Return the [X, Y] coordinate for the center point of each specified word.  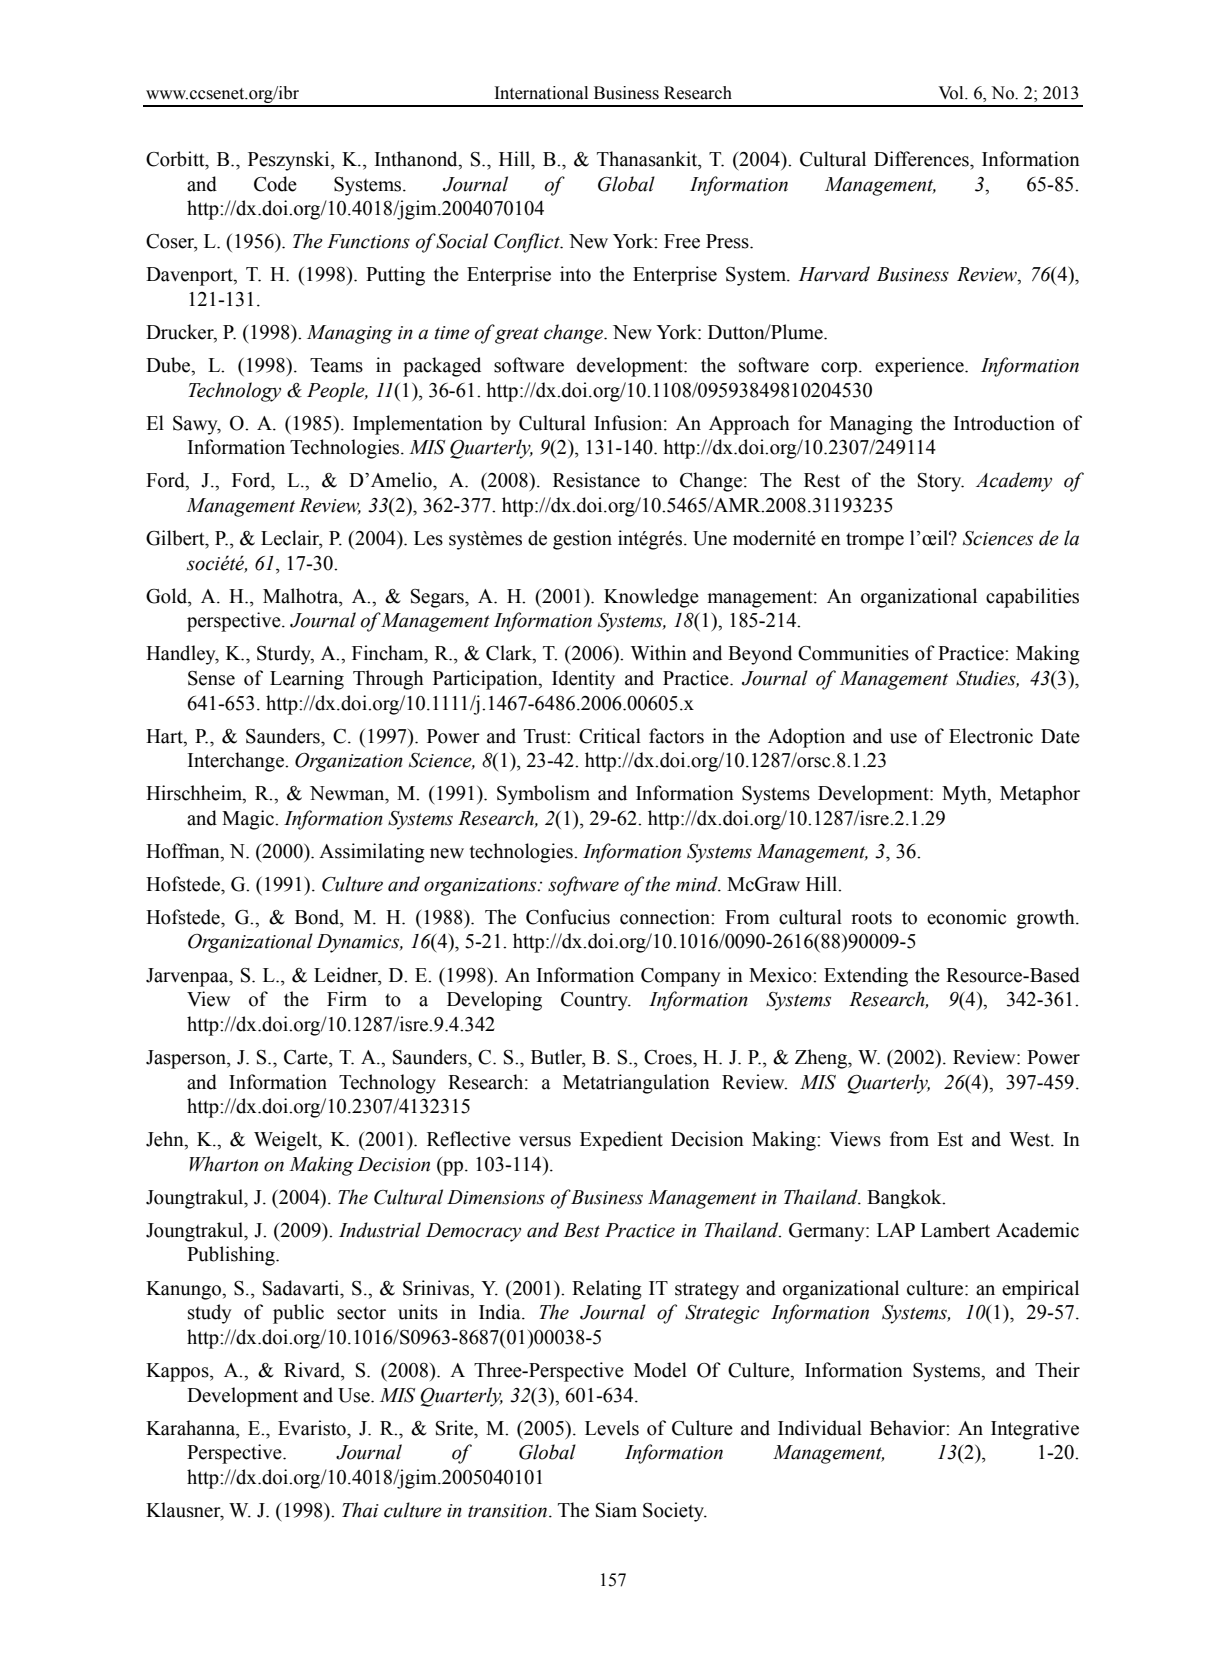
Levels [612, 1428]
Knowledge [651, 598]
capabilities [1032, 598]
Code [275, 184]
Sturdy [285, 655]
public [298, 1314]
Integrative [1035, 1430]
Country [595, 1001]
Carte [307, 1057]
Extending [866, 977]
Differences [922, 159]
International [541, 93]
